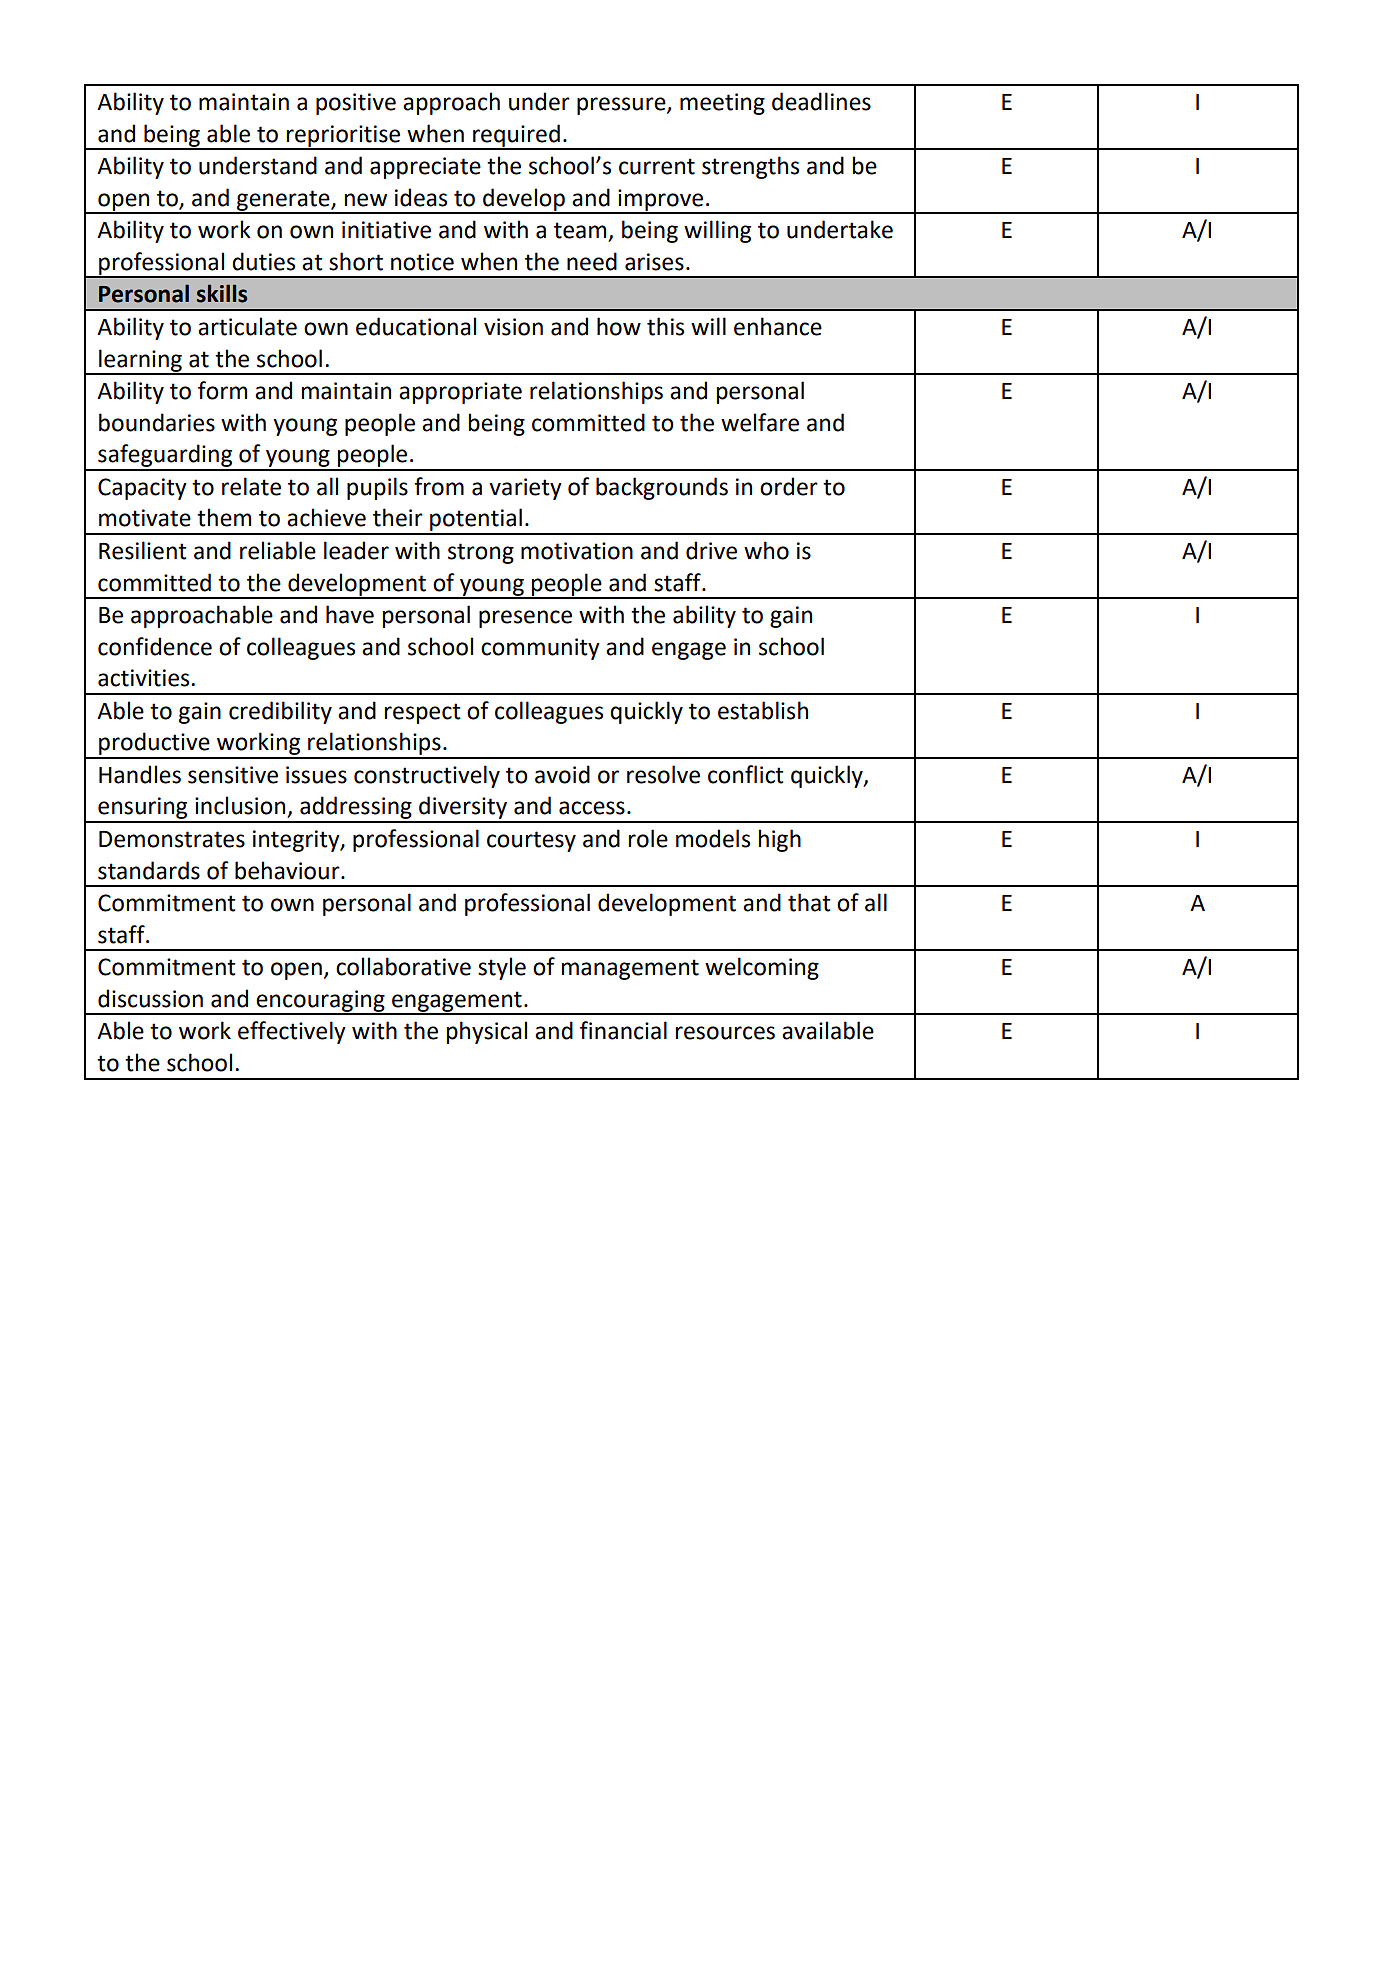 This document has height=1974, width=1395. Describe the element at coordinates (778, 326) in the document. I see `enhance` at that location.
